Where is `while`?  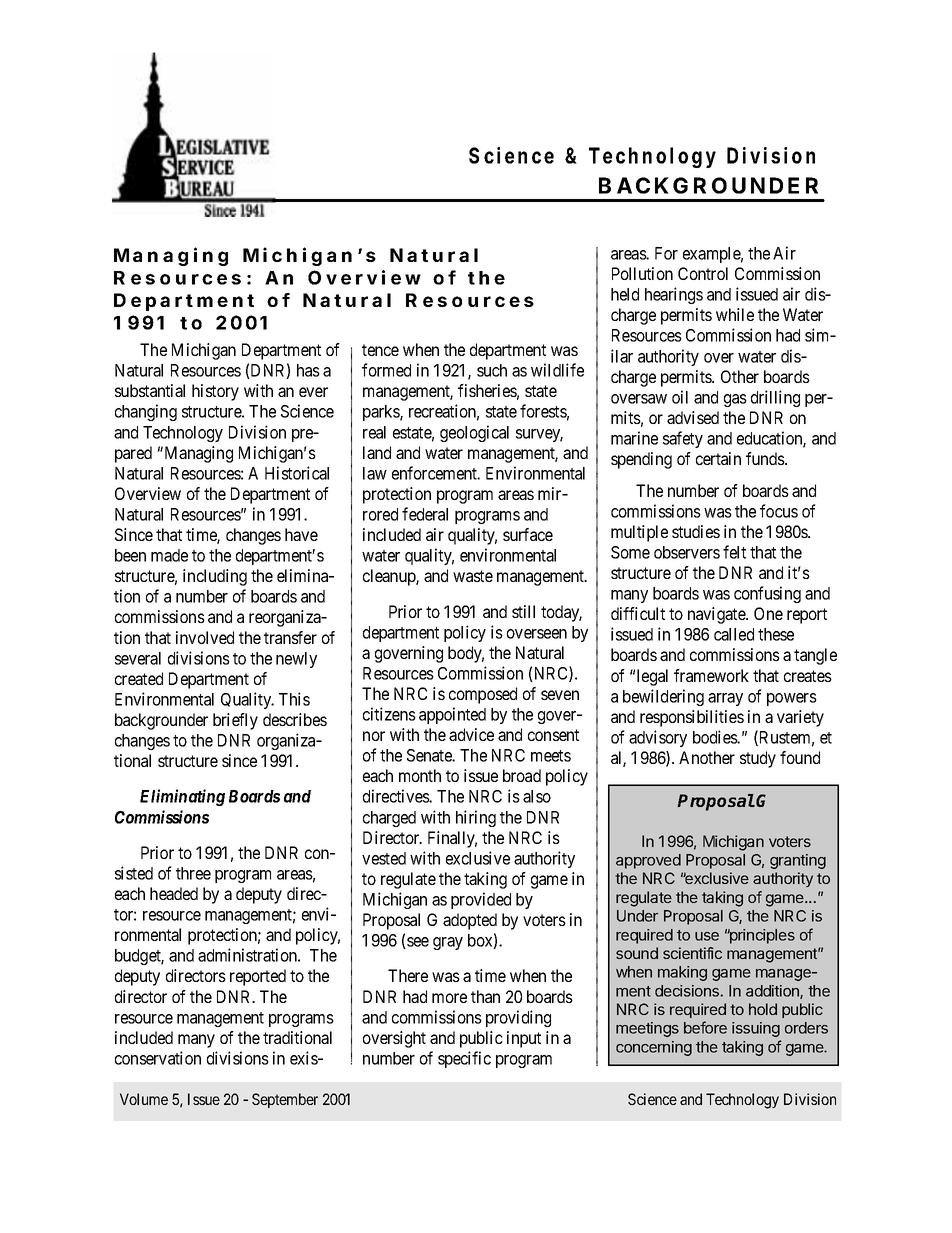 while is located at coordinates (735, 314).
